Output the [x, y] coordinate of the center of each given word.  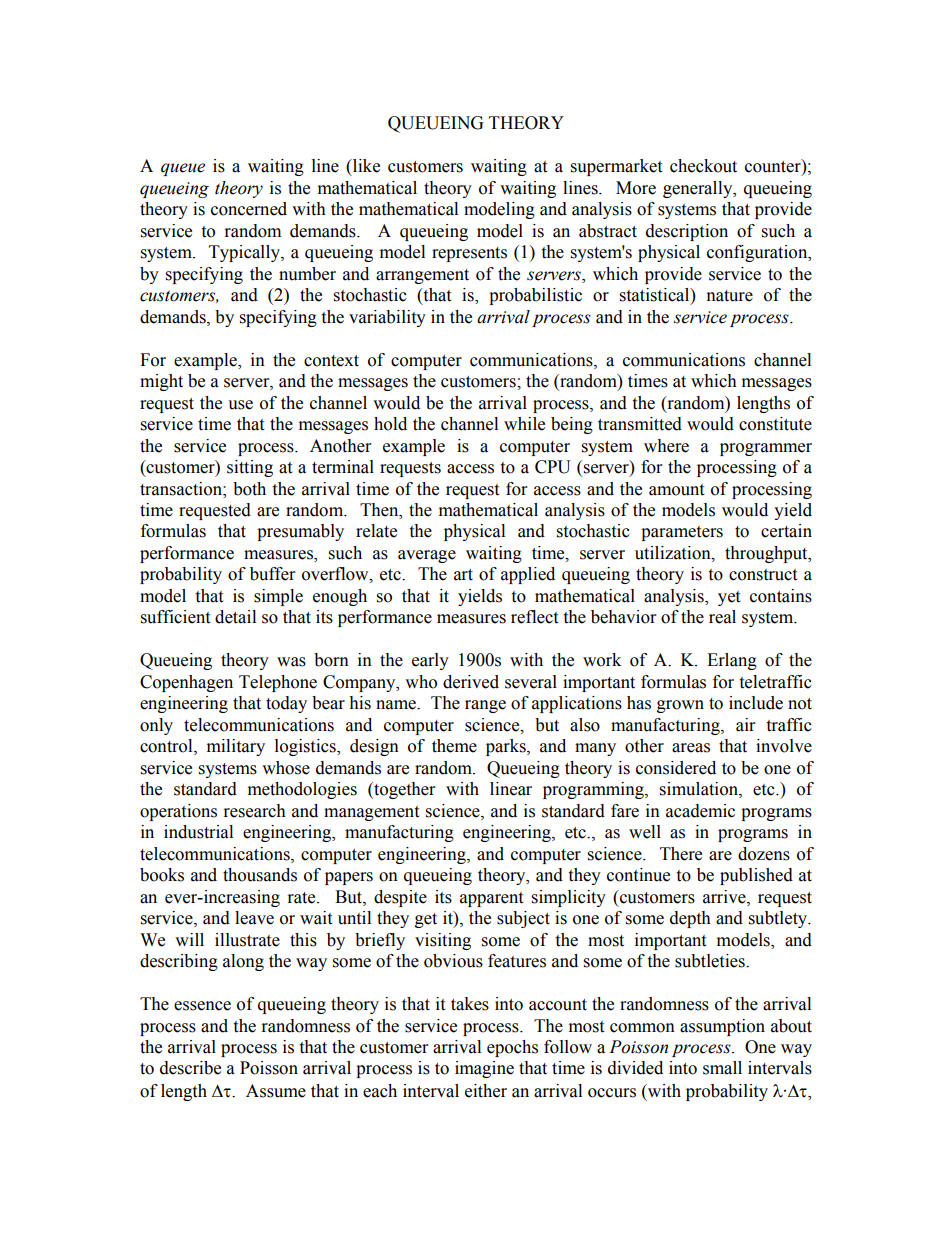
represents [469, 254]
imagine [484, 1069]
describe [190, 1068]
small [722, 1068]
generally [699, 189]
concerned [249, 209]
